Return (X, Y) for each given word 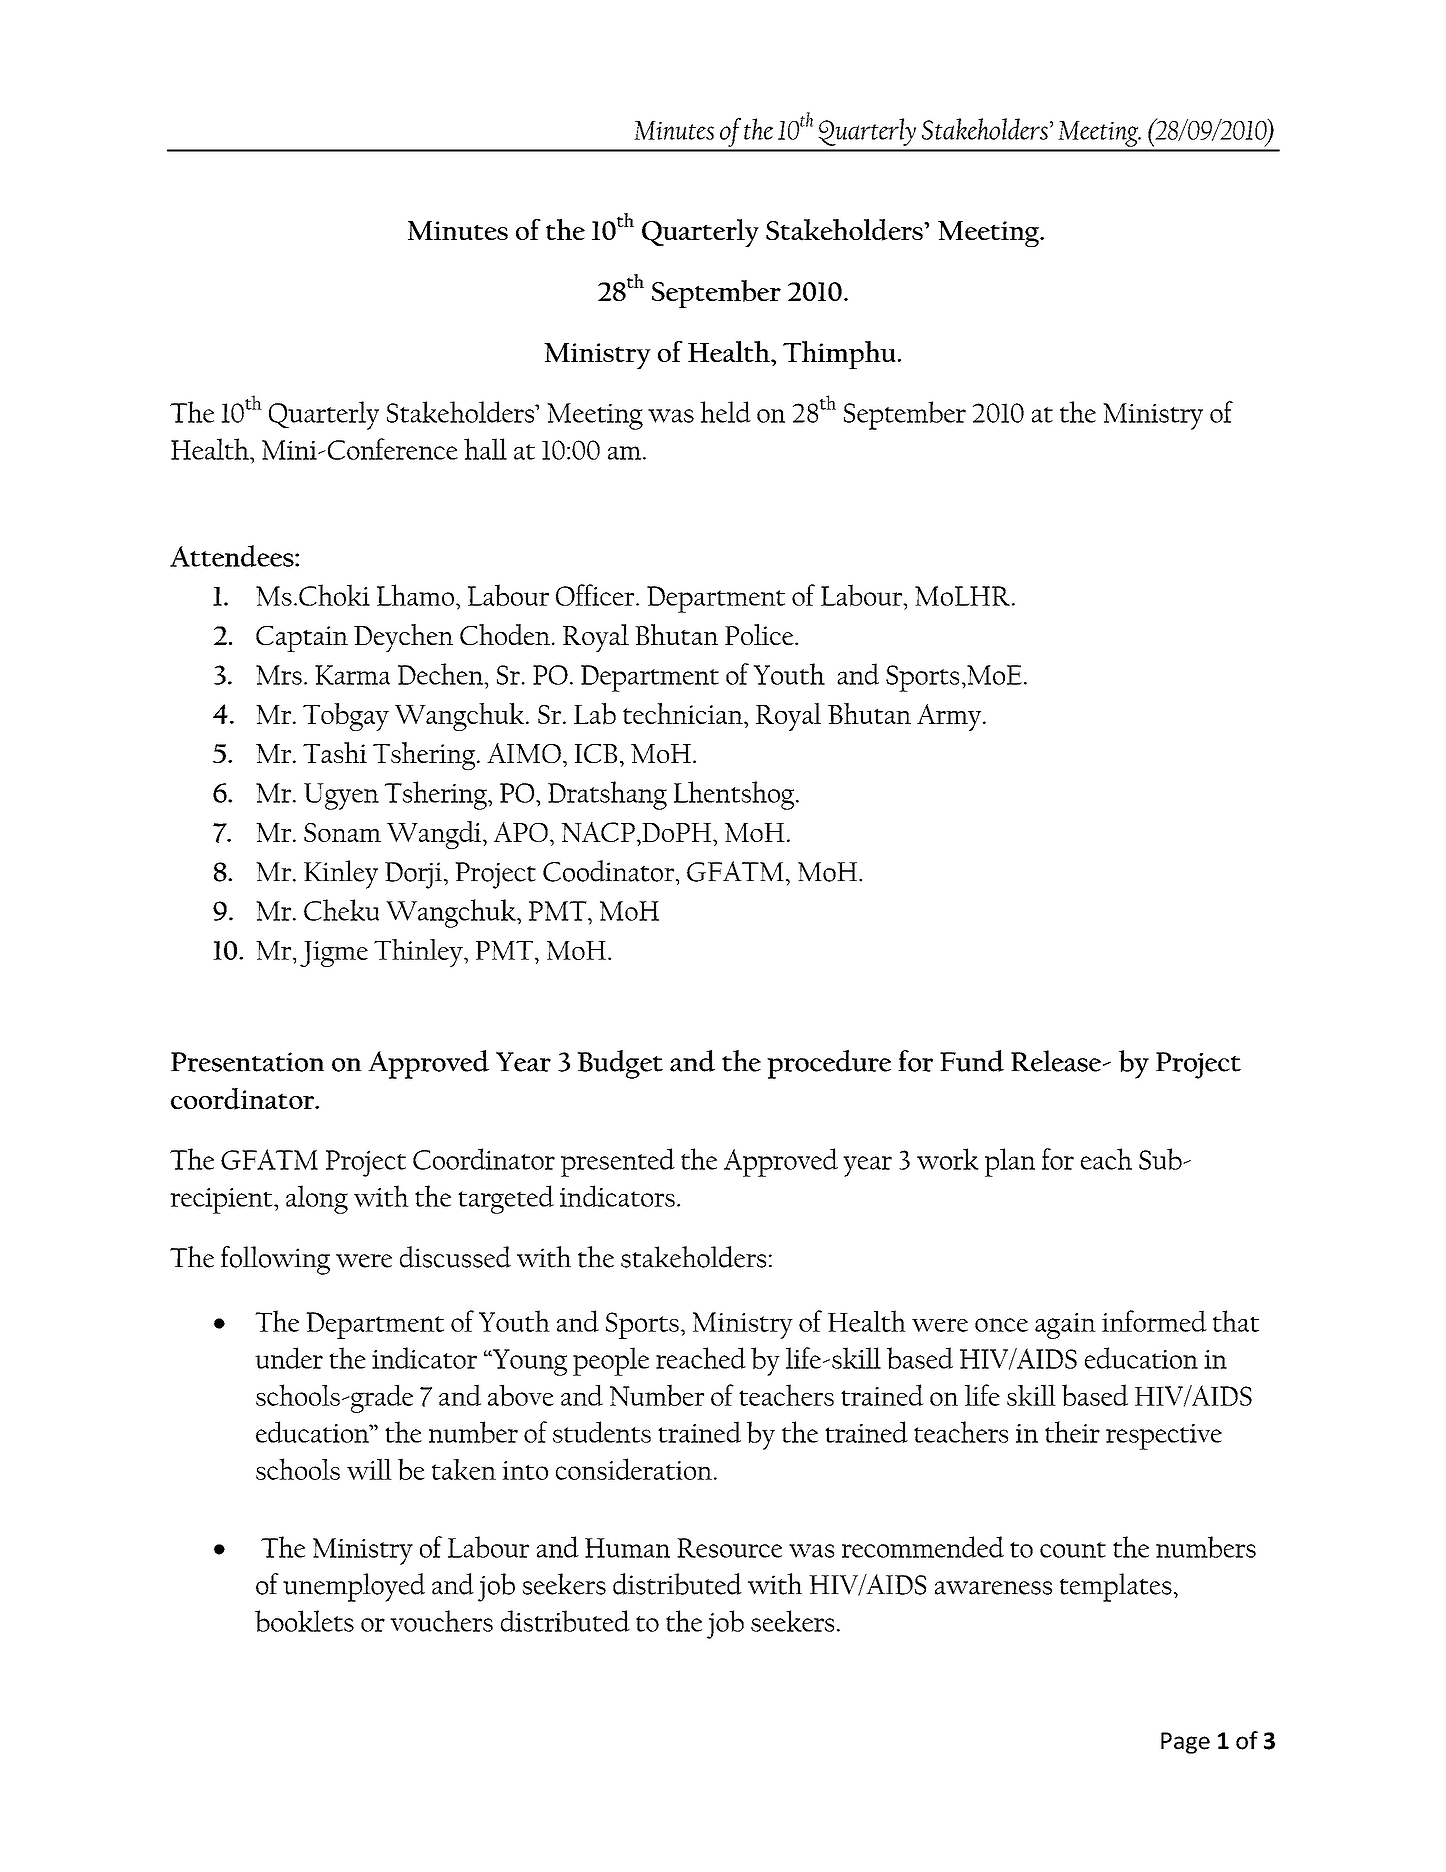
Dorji (415, 875)
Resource (729, 1548)
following (275, 1260)
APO (521, 832)
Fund (972, 1061)
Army (950, 717)
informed (1154, 1321)
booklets (304, 1621)
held (725, 412)
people (611, 1361)
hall (485, 449)
